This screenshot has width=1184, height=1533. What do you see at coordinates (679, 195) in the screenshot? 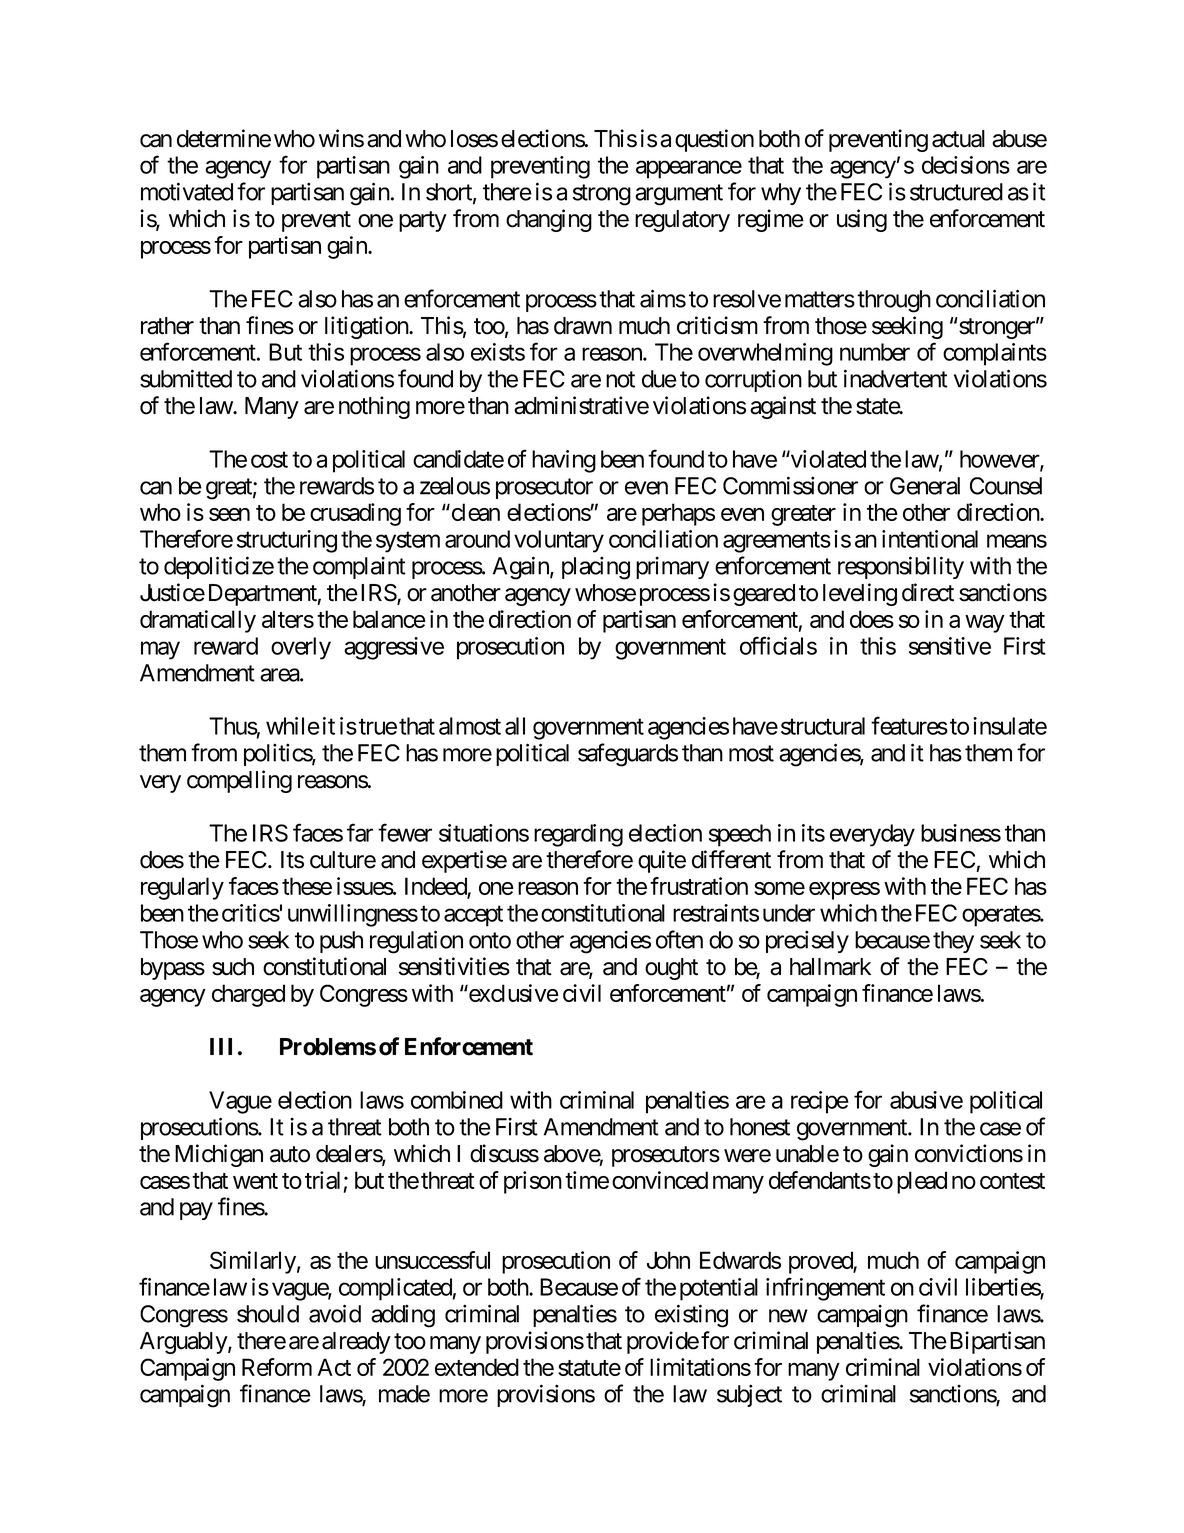
I see `argument` at bounding box center [679, 195].
